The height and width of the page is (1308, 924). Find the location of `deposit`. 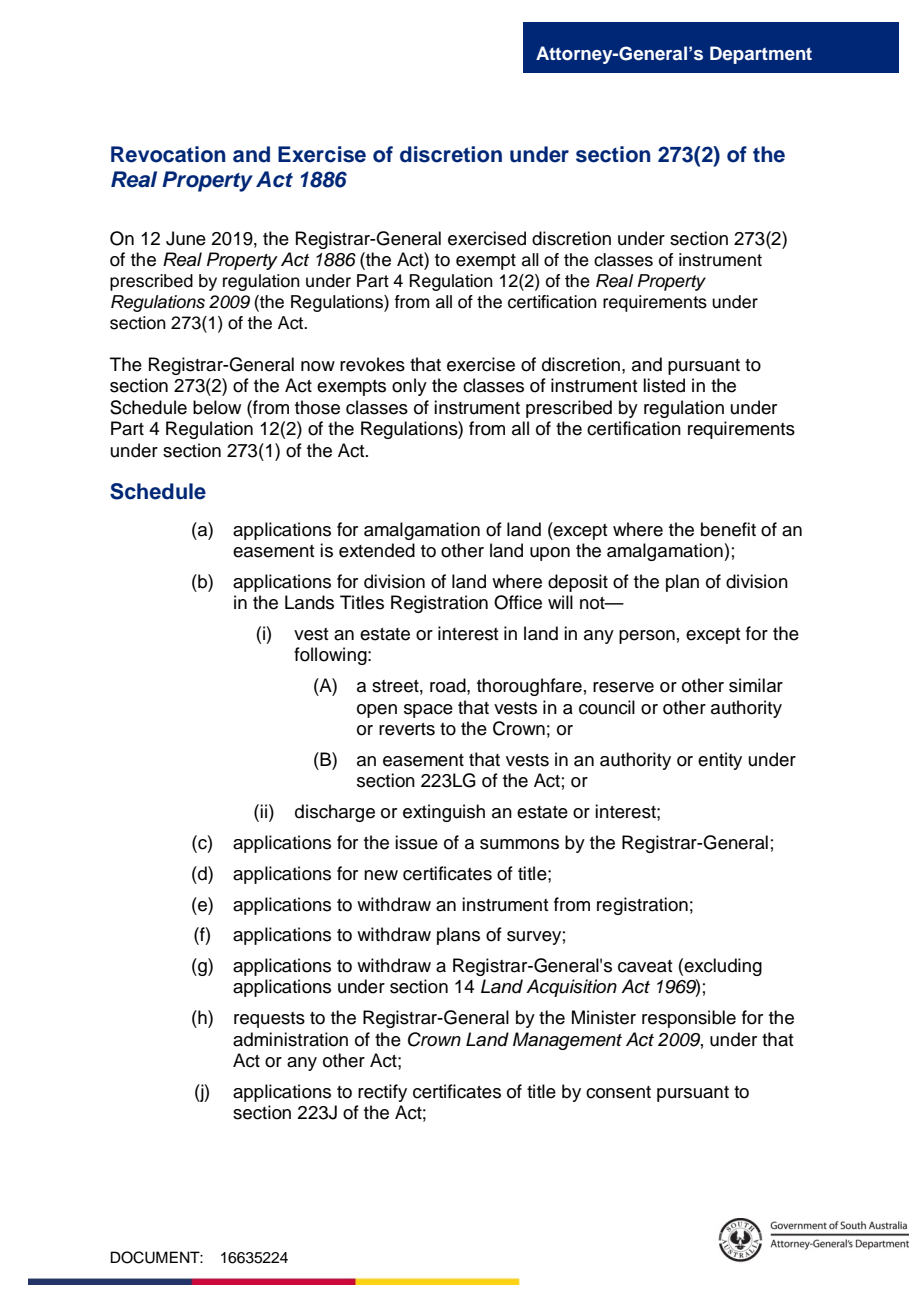

deposit is located at coordinates (578, 583).
